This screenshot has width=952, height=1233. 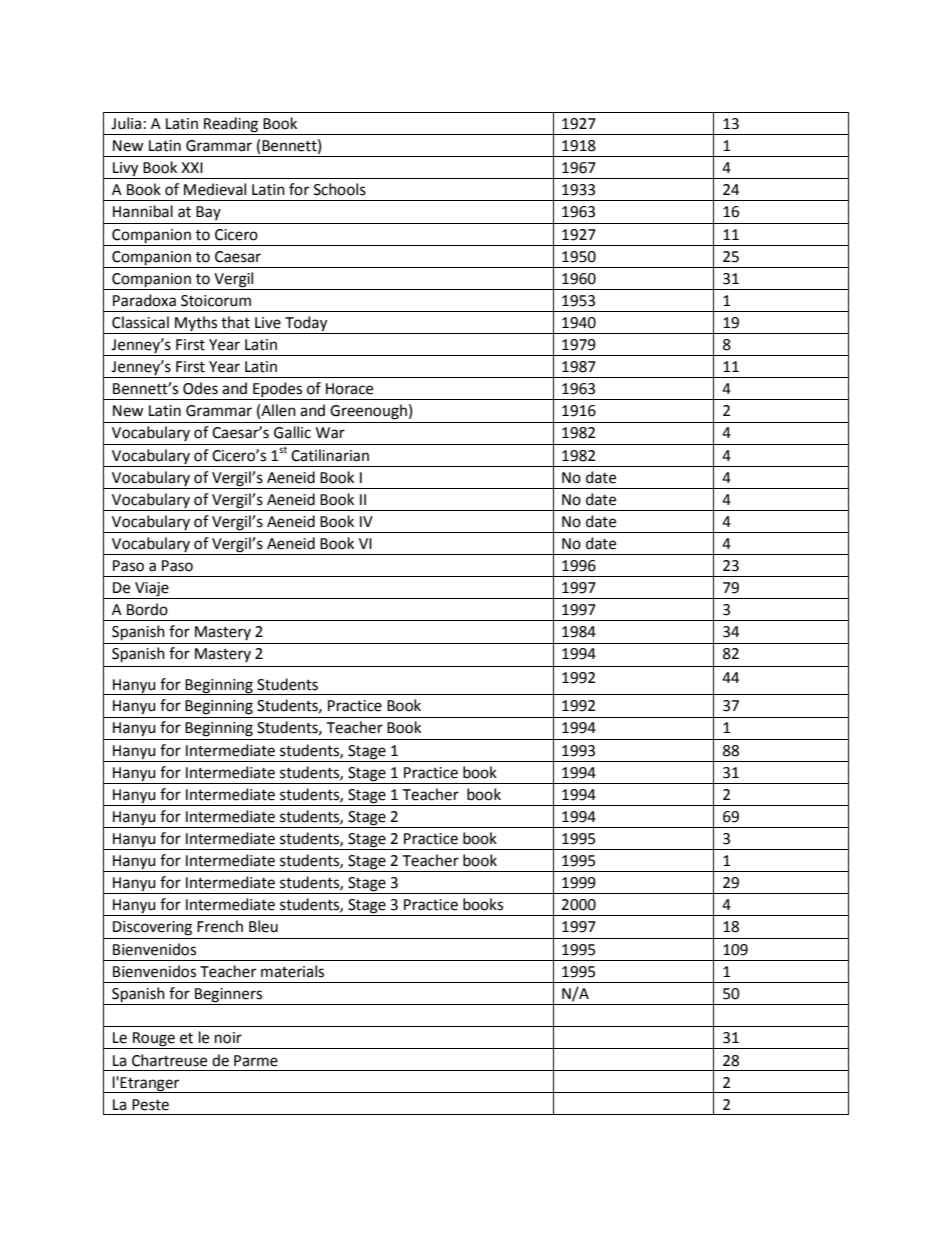 What do you see at coordinates (263, 926) in the screenshot?
I see `Bleu` at bounding box center [263, 926].
